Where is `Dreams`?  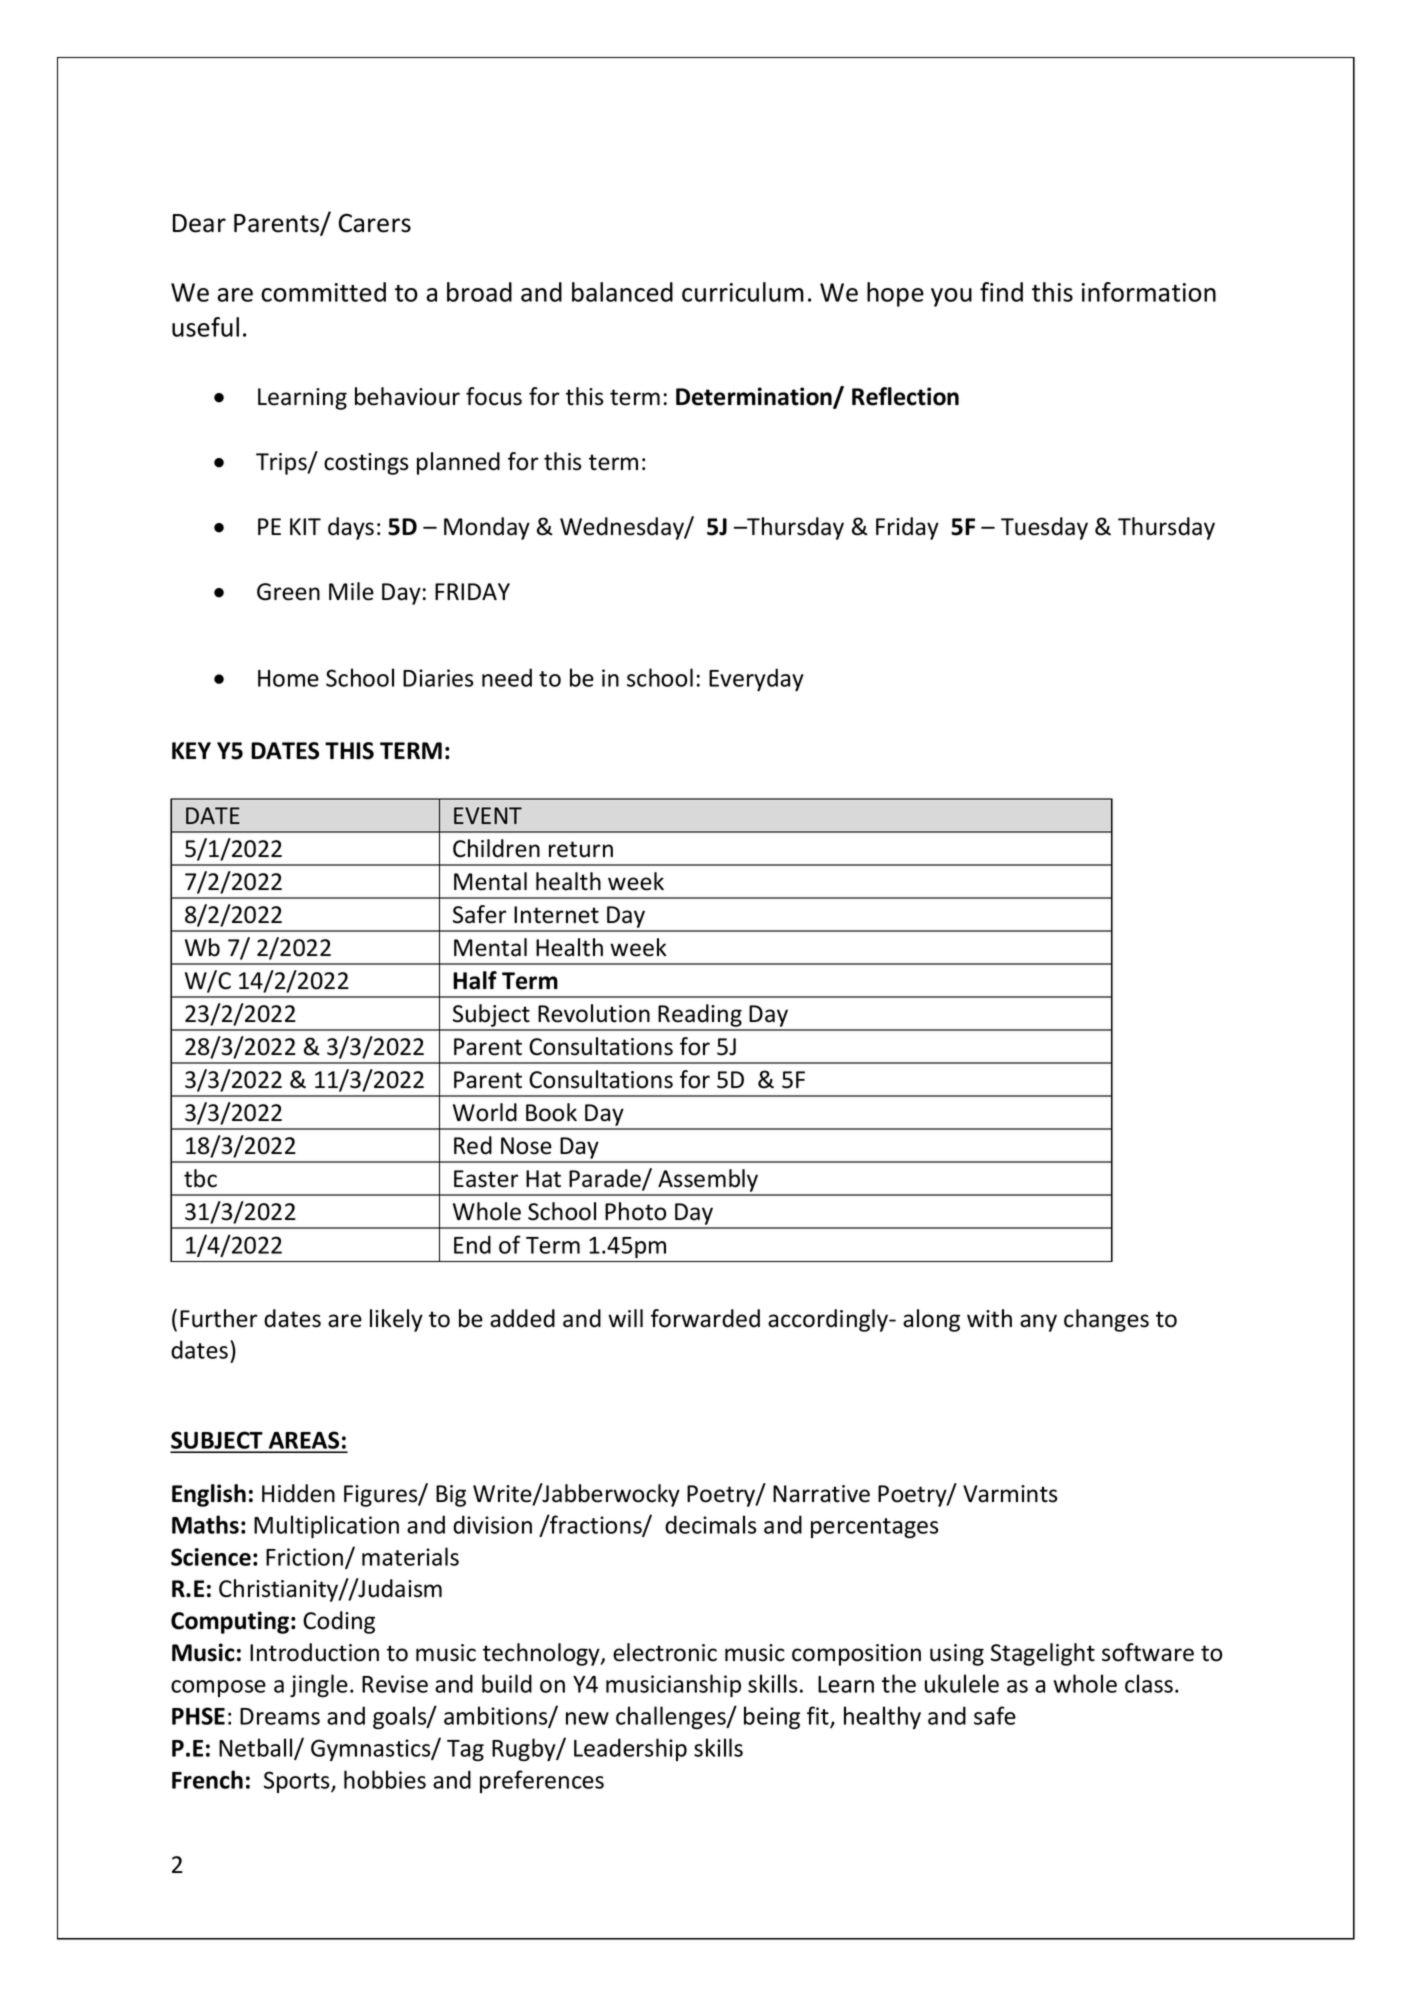 Dreams is located at coordinates (280, 1716).
